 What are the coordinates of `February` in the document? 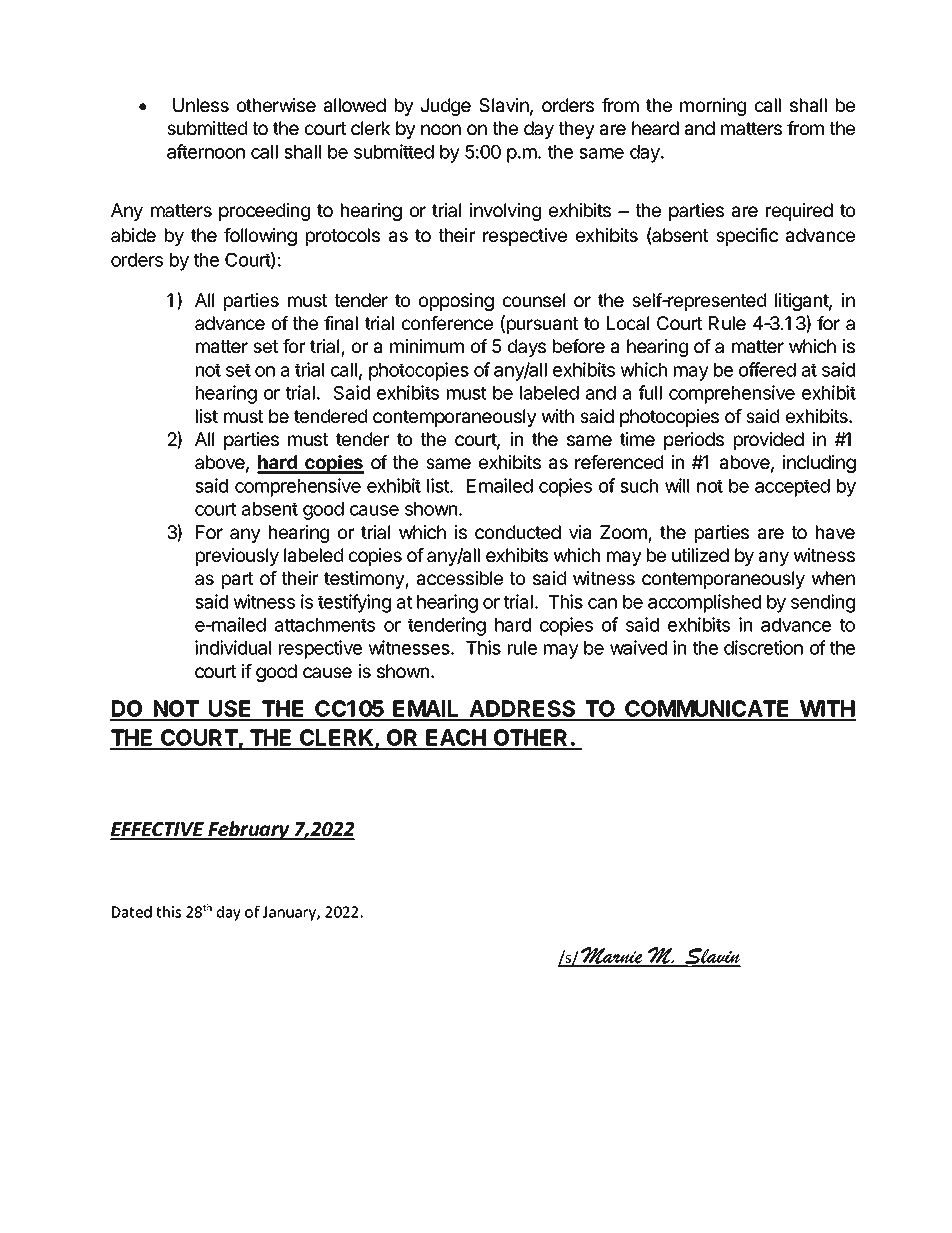 It's located at (249, 830).
